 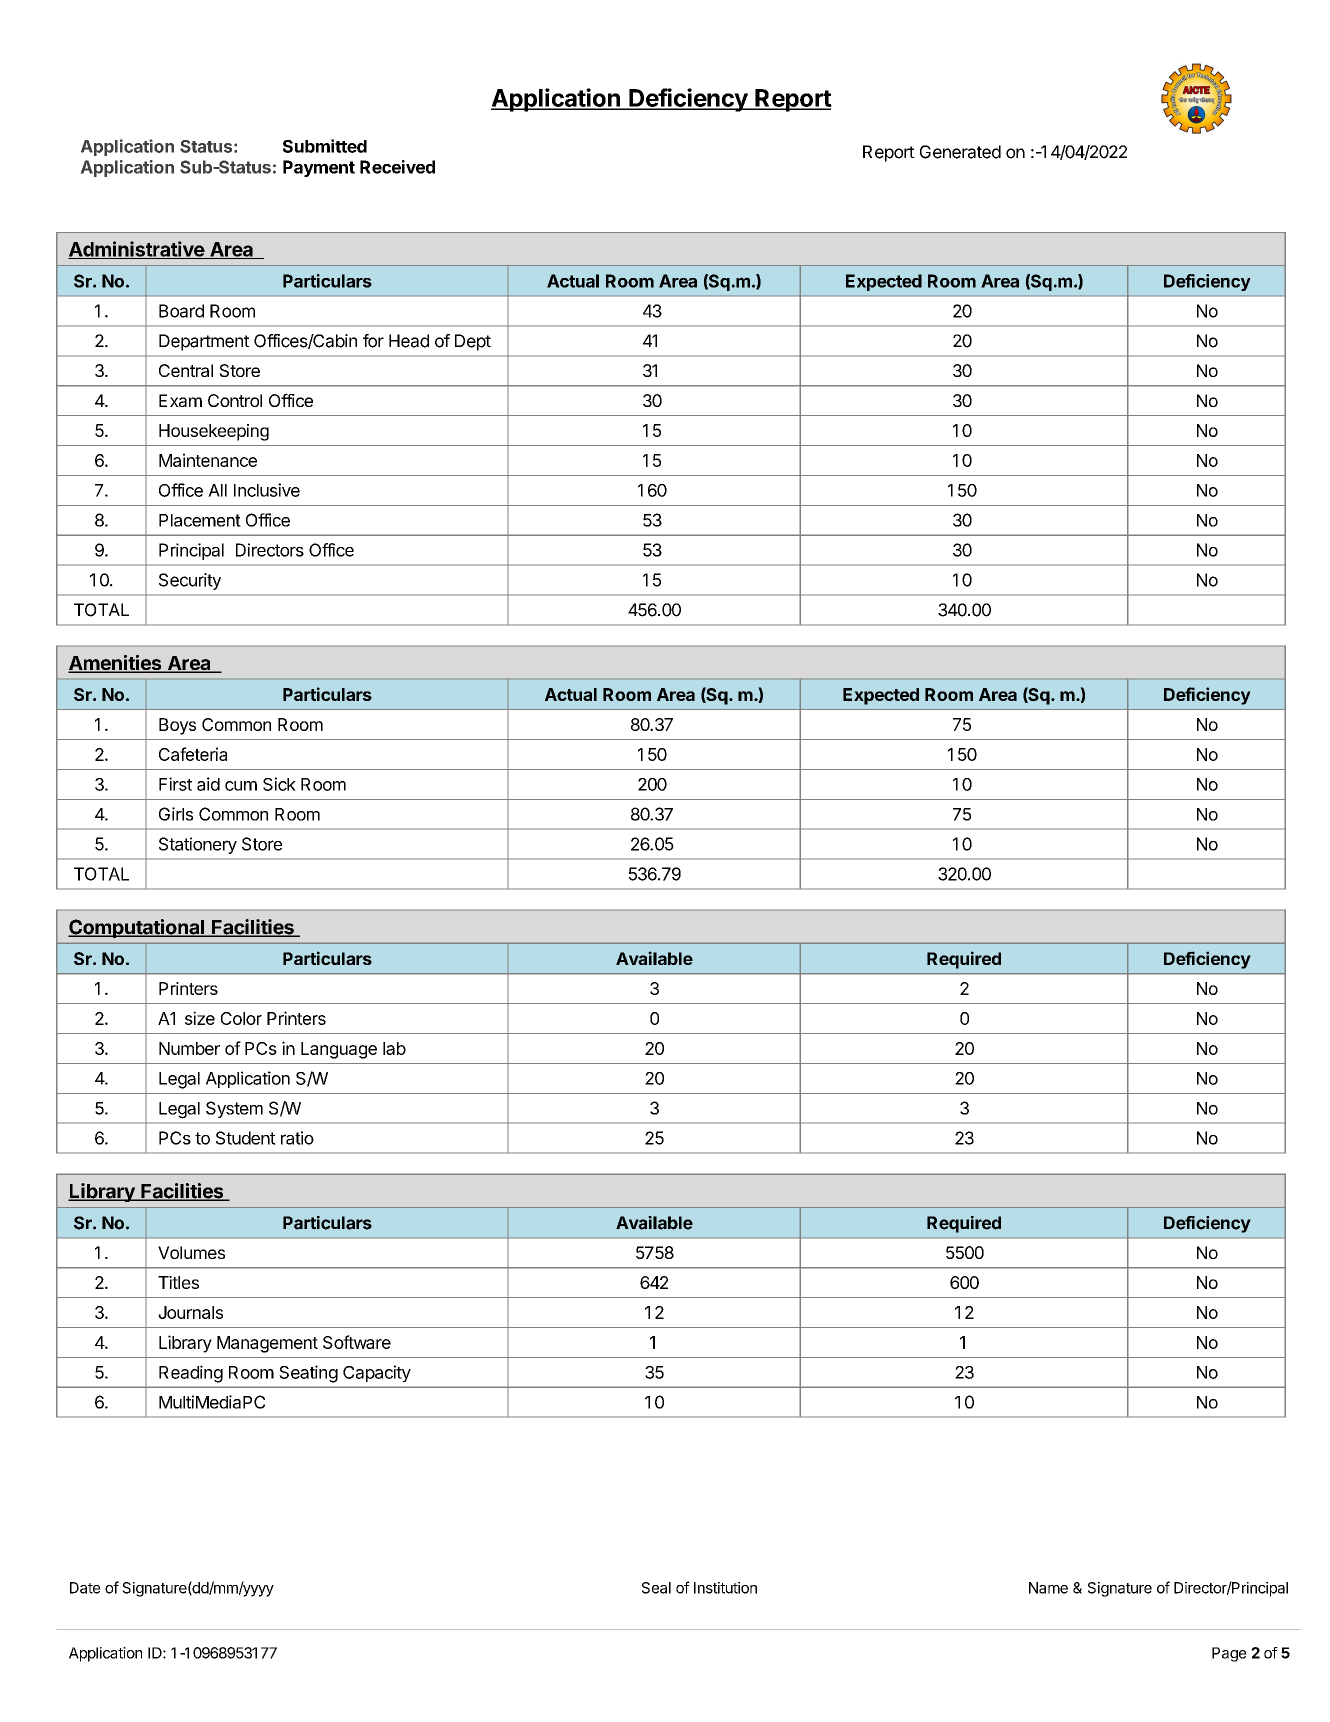 I want to click on Date, so click(x=85, y=1588).
